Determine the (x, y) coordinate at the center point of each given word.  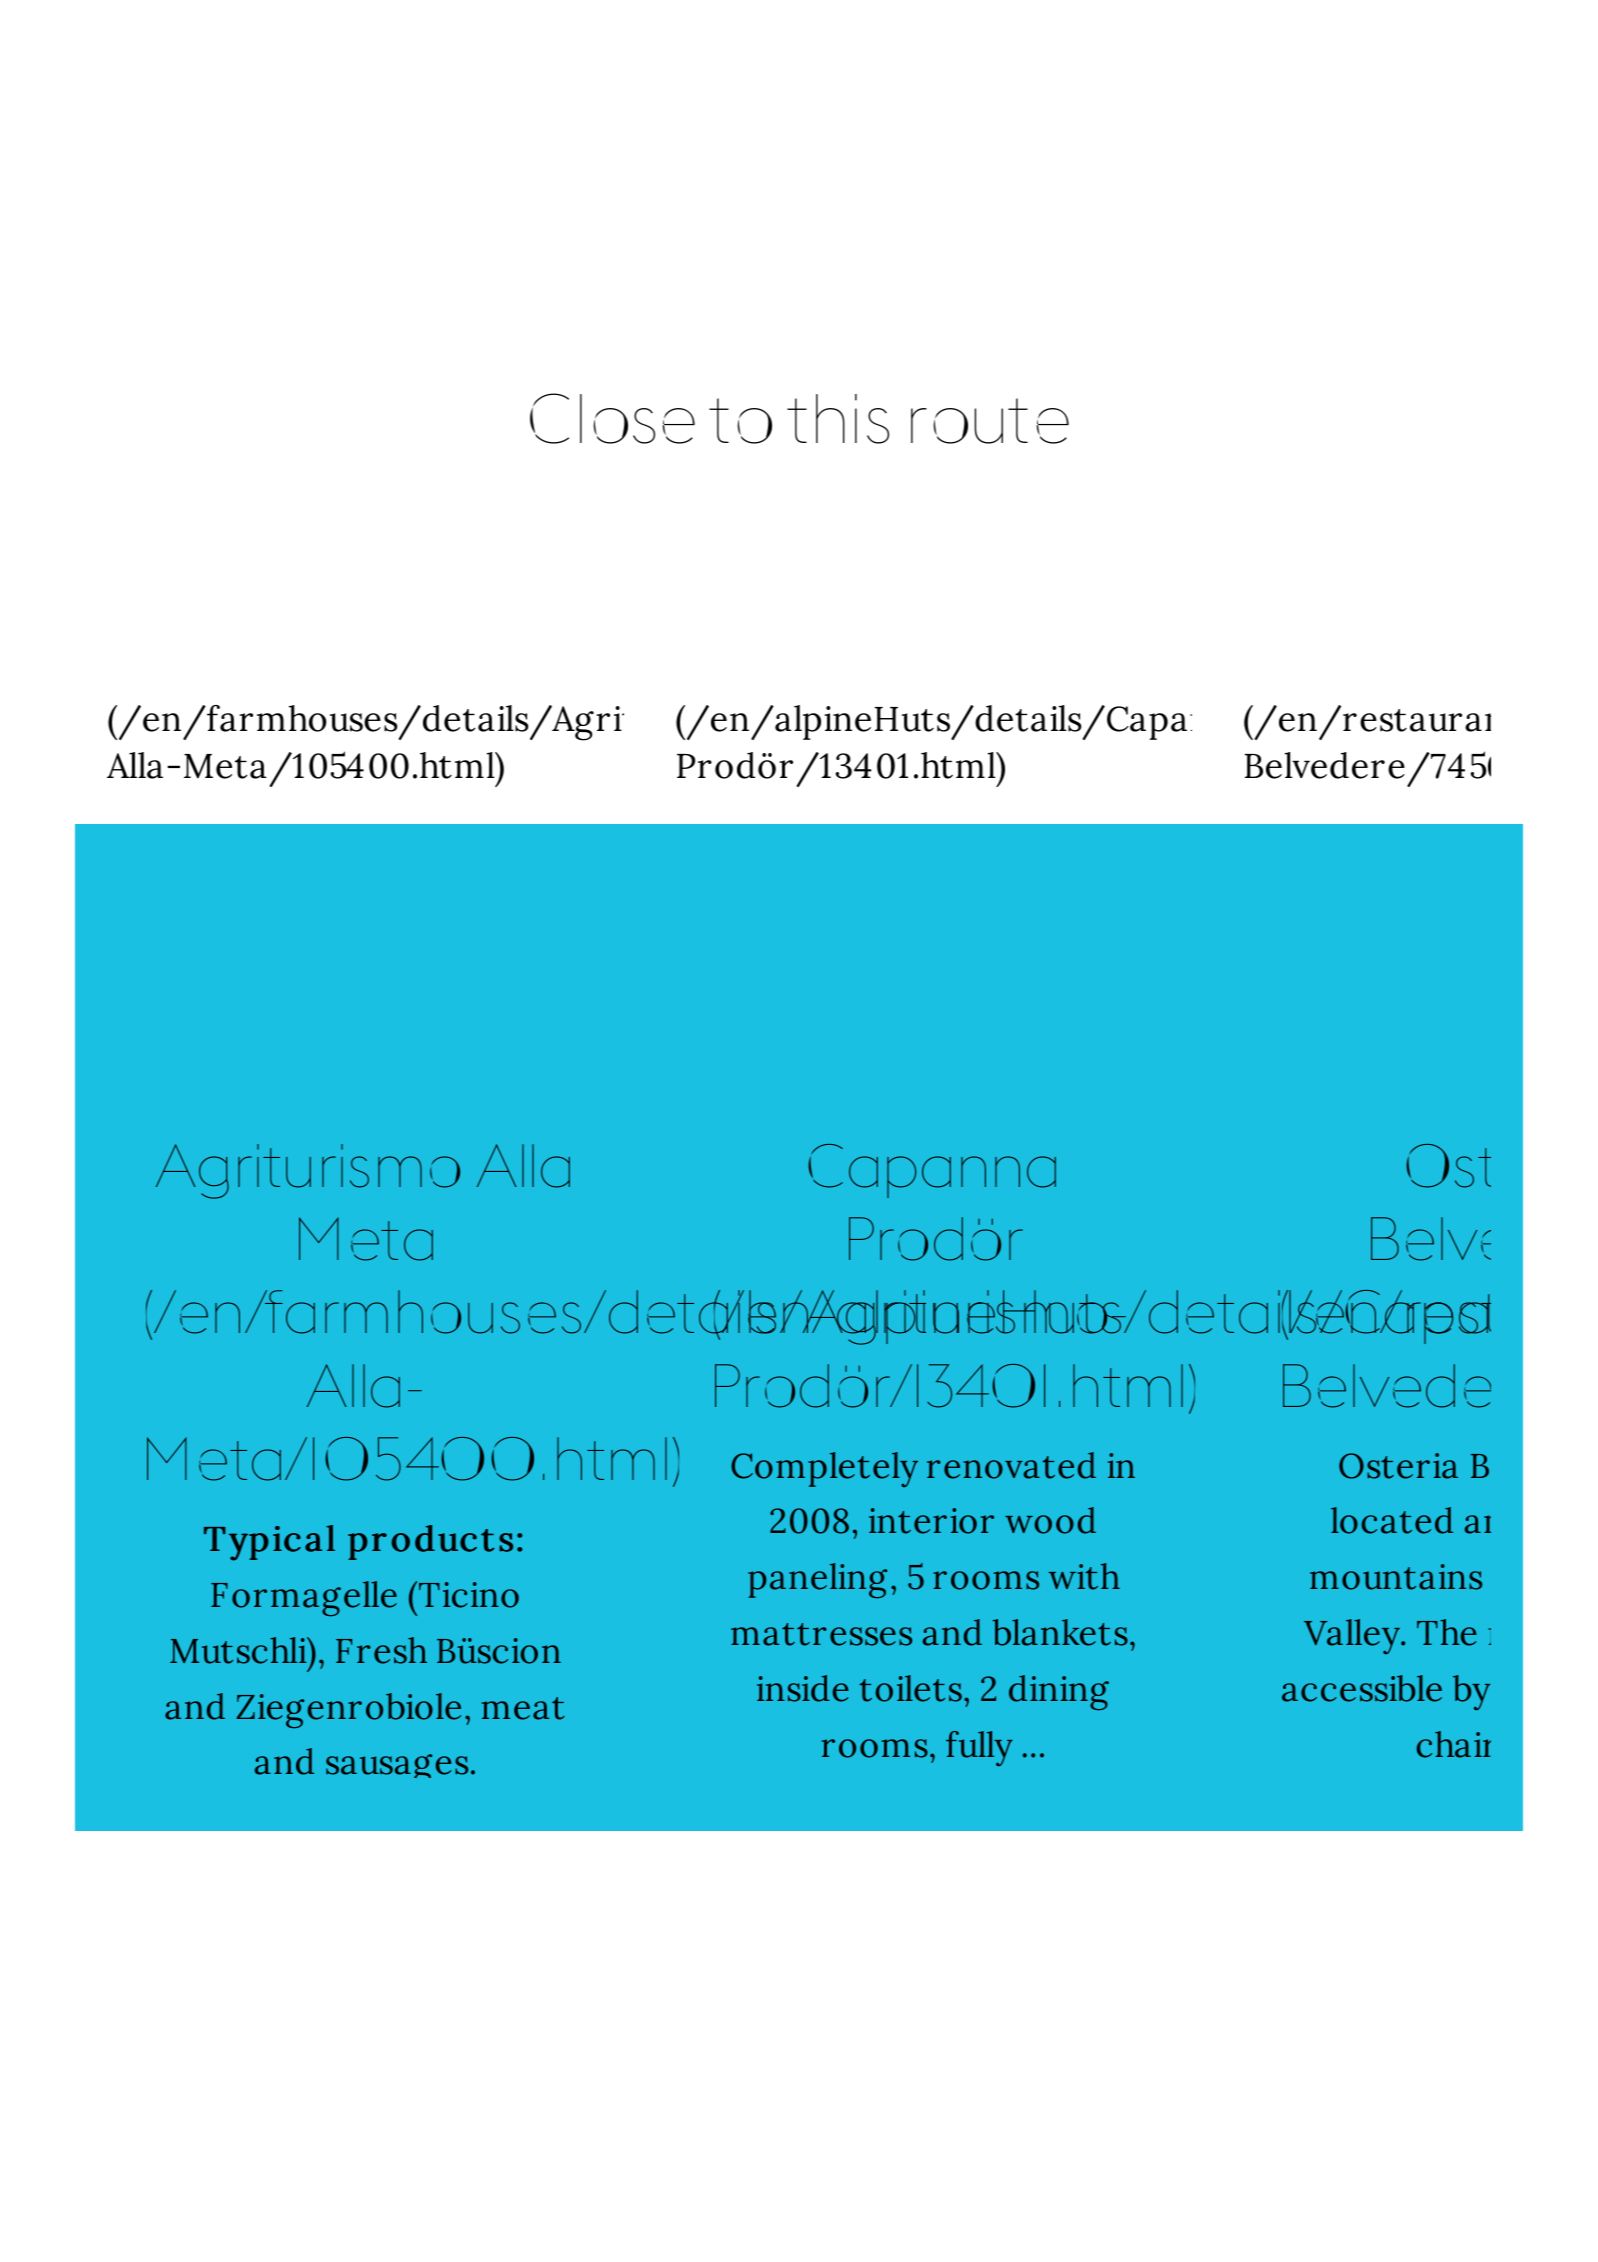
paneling (817, 1580)
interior (931, 1521)
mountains (1396, 1577)
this (838, 419)
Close (612, 418)
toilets (911, 1688)
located (1392, 1520)
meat (523, 1708)
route (990, 421)
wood (1050, 1520)
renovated (1011, 1465)
